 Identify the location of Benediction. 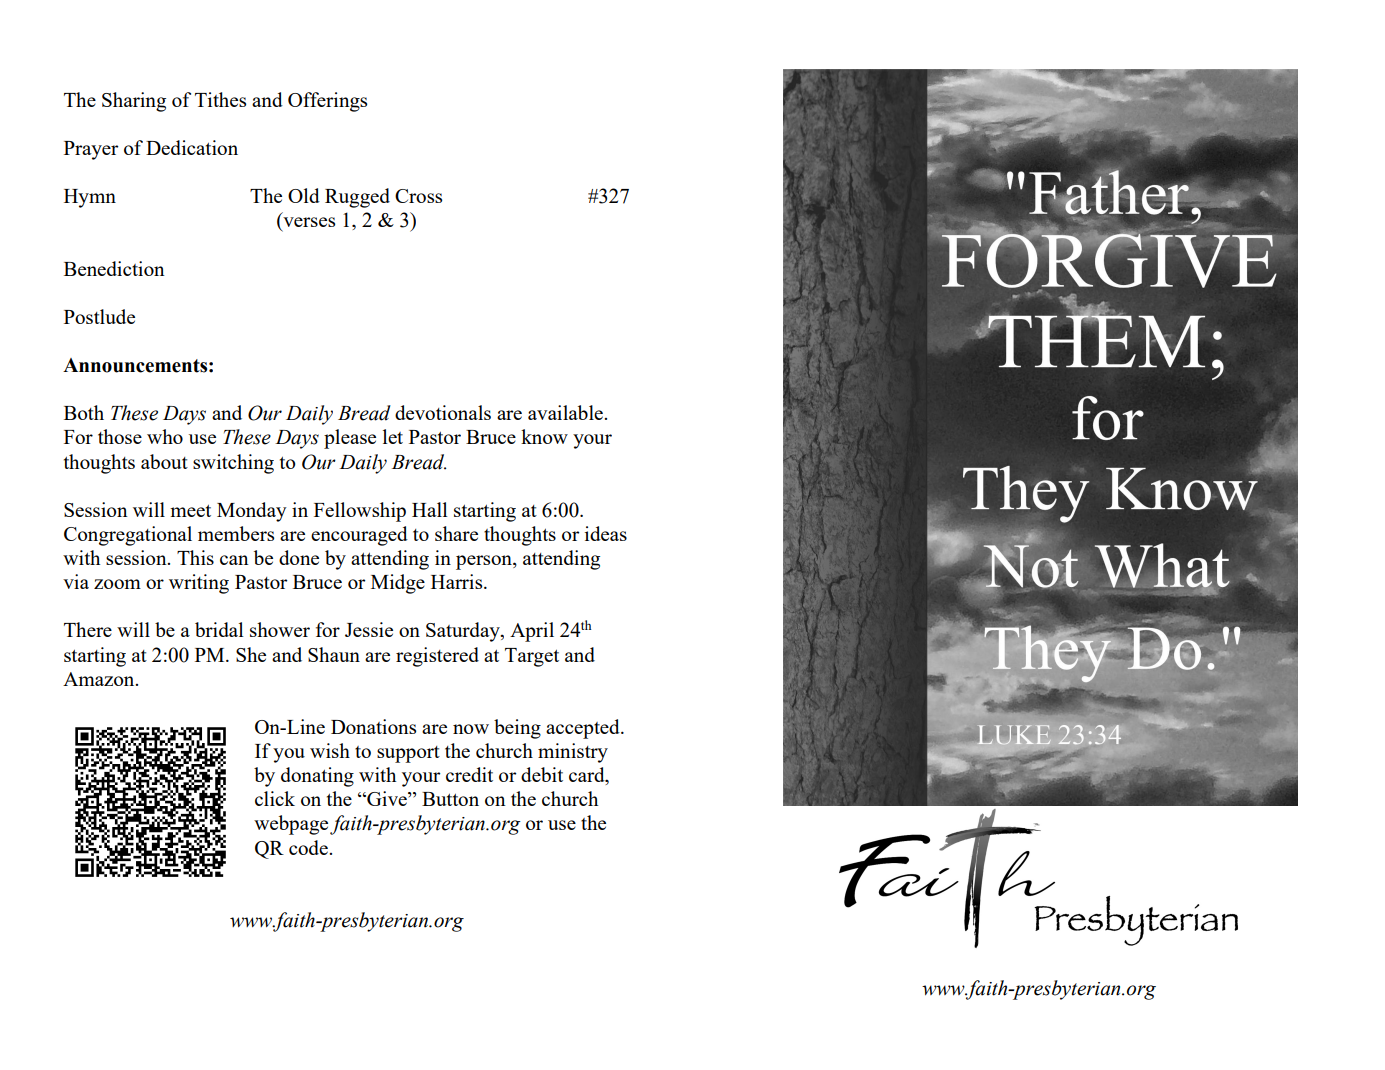
(114, 268).
